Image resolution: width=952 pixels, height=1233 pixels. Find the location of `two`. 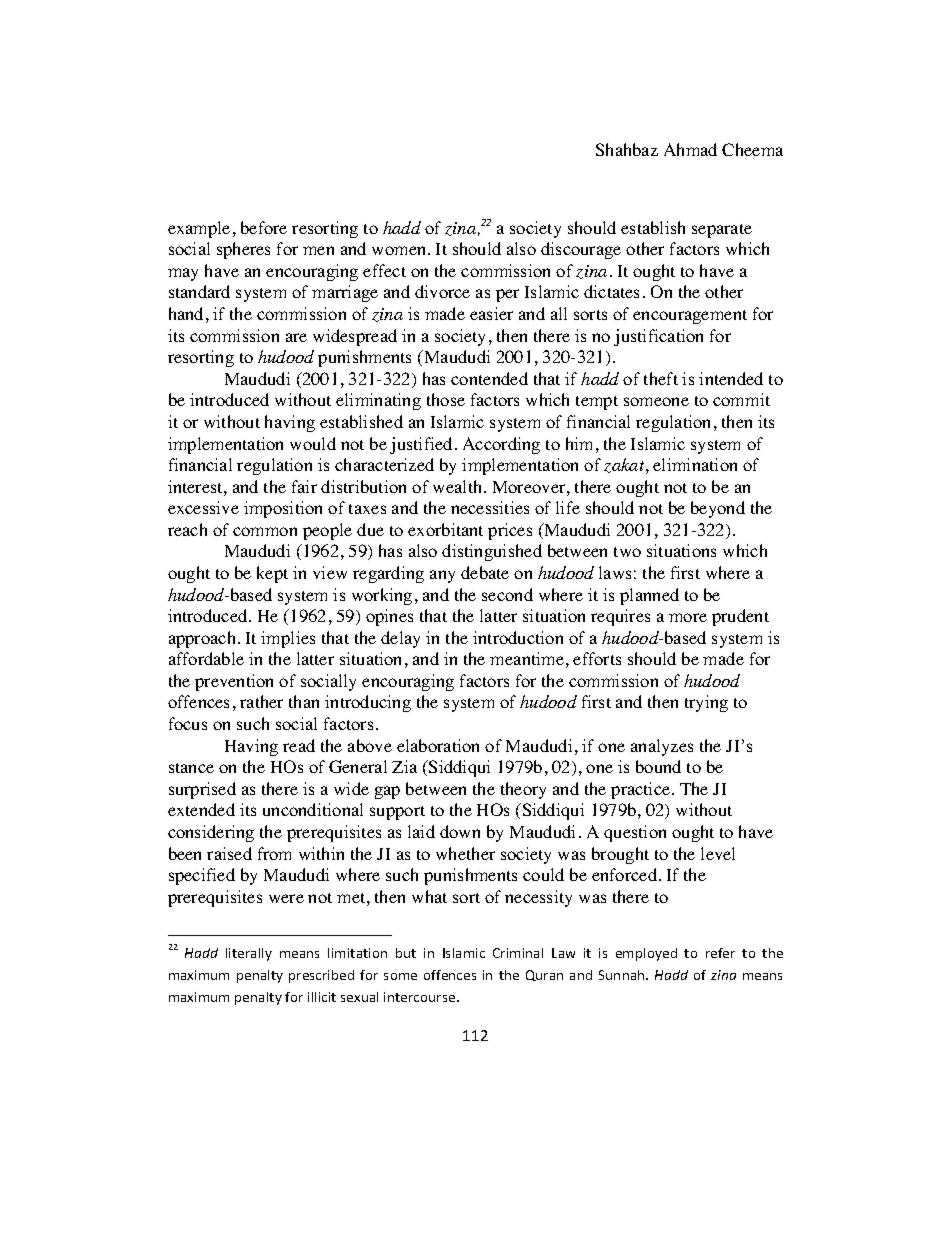

two is located at coordinates (627, 552).
